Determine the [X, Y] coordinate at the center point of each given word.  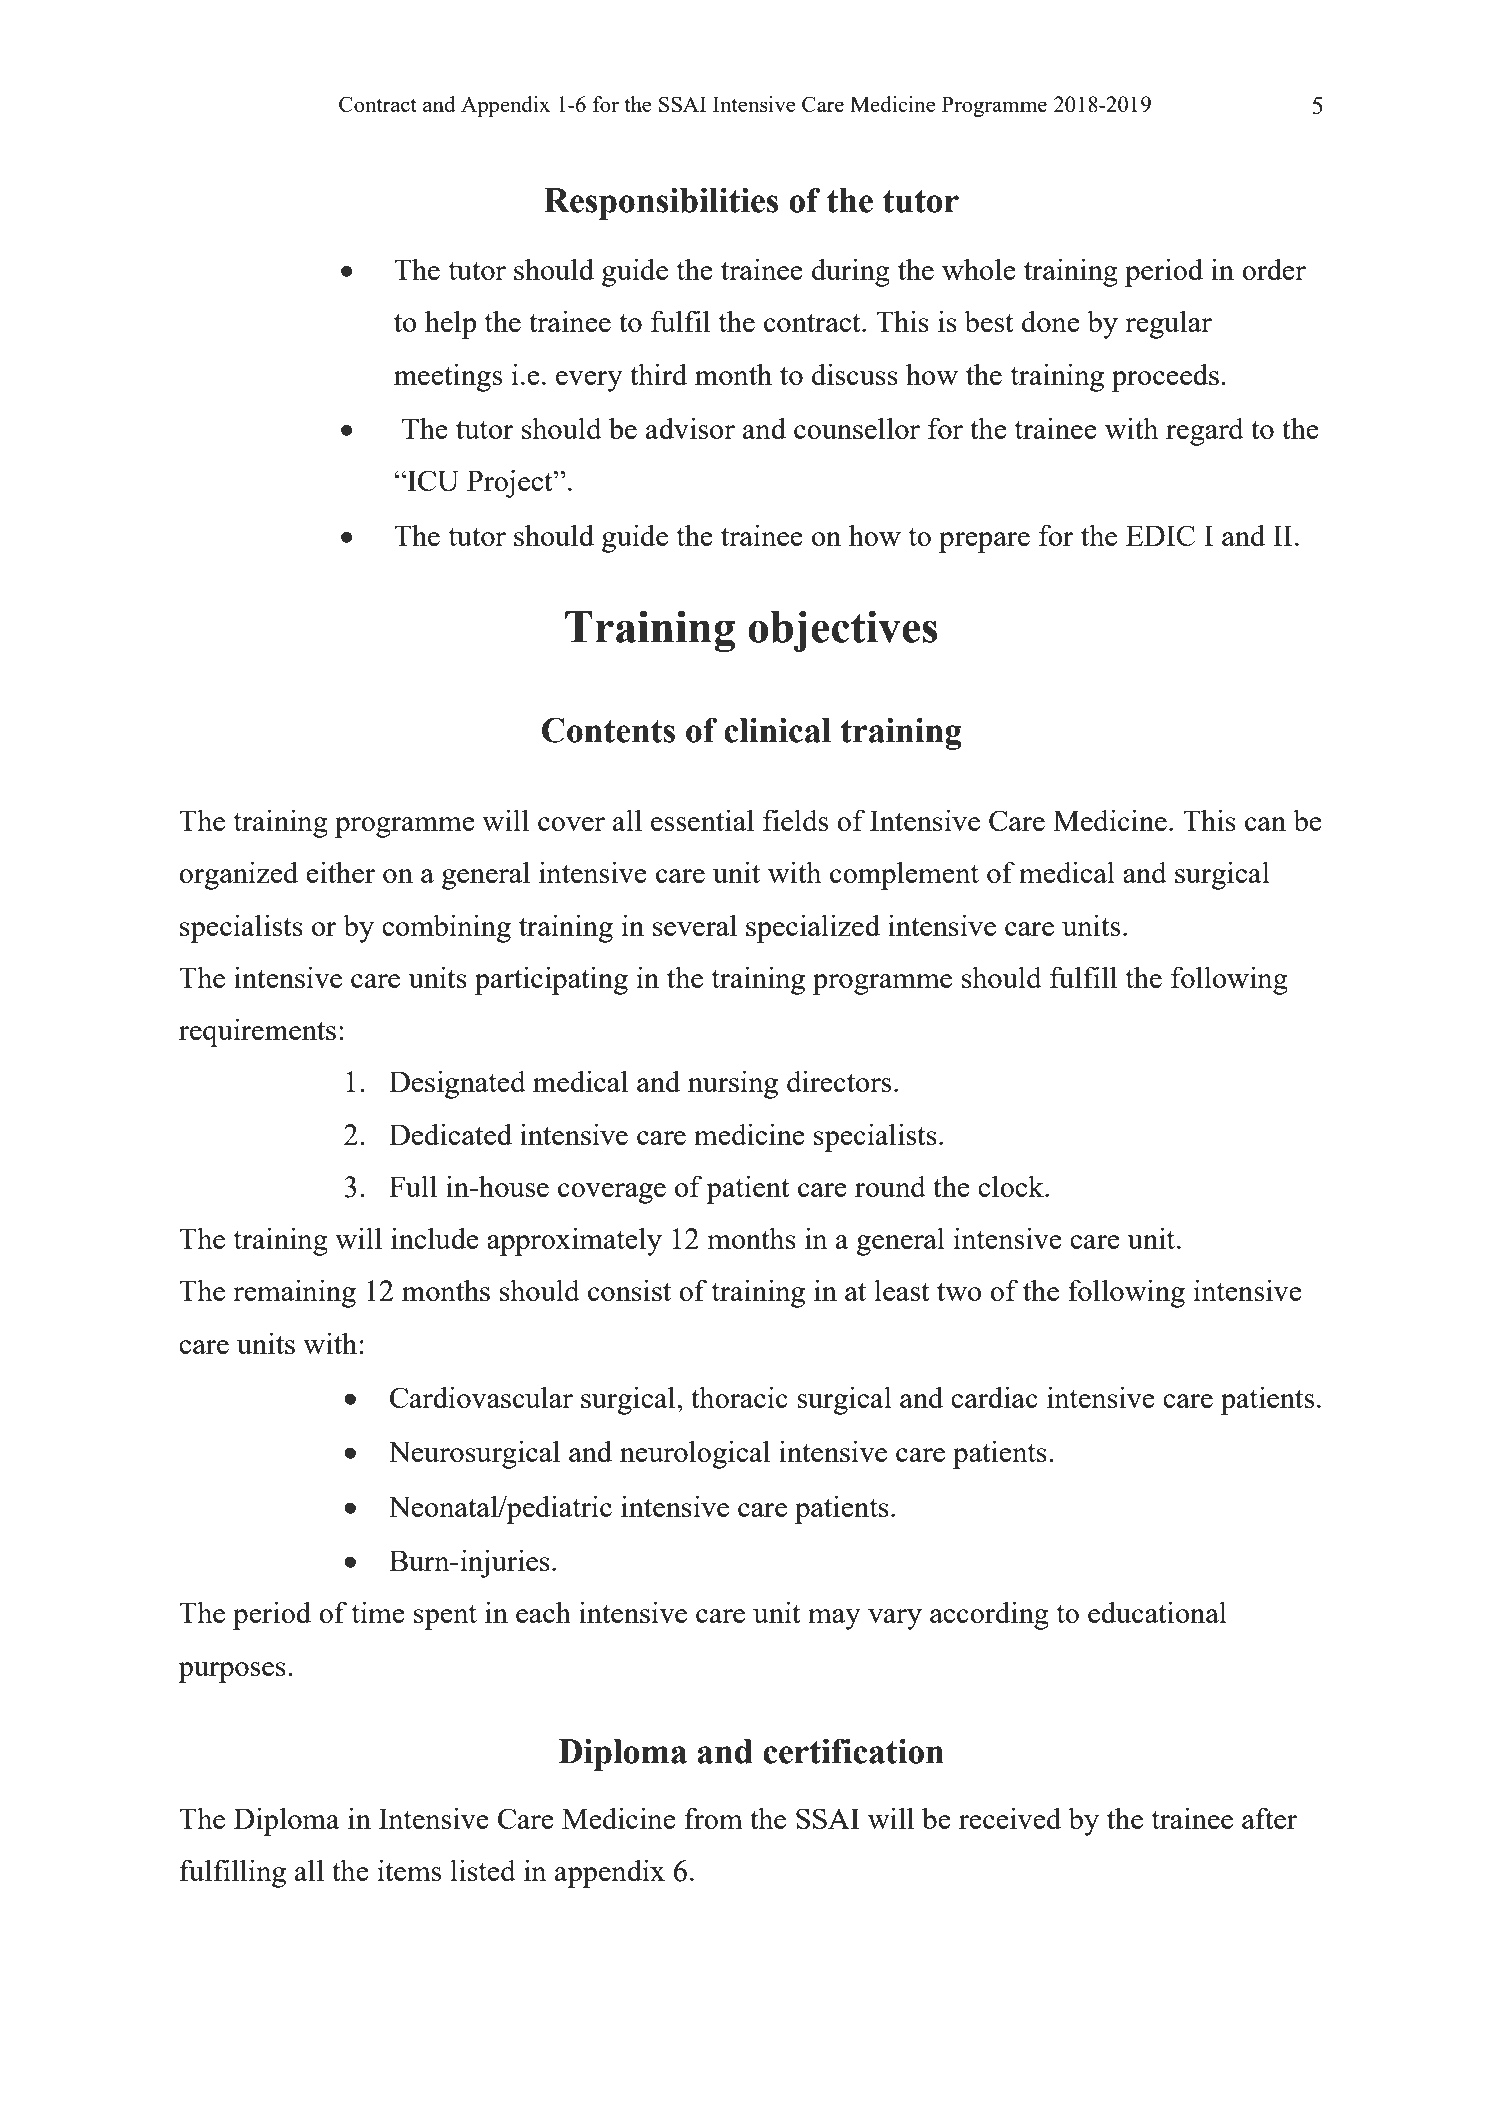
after [1269, 1818]
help [451, 324]
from [714, 1818]
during [851, 272]
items [409, 1870]
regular [1168, 324]
